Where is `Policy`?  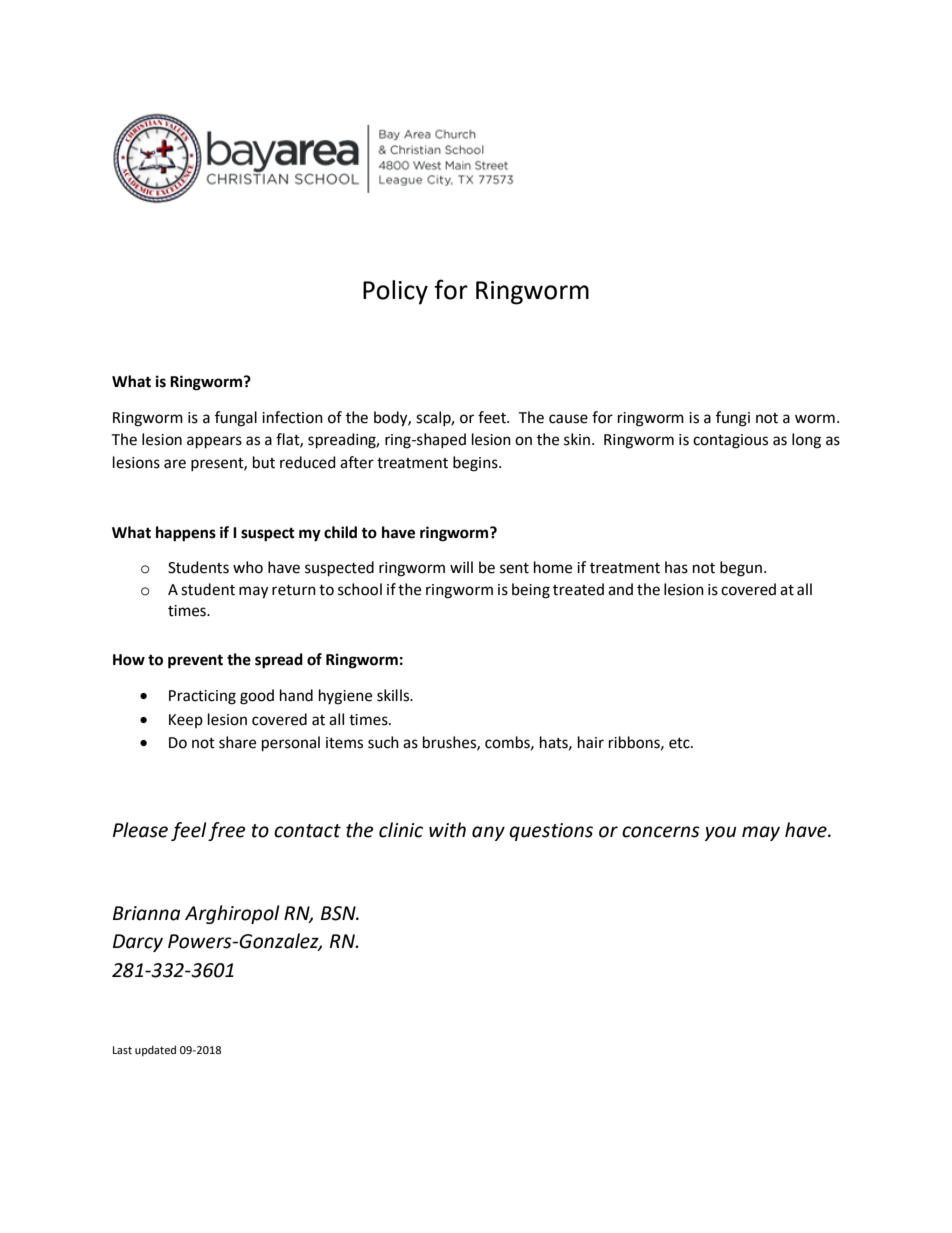
Policy is located at coordinates (395, 292).
